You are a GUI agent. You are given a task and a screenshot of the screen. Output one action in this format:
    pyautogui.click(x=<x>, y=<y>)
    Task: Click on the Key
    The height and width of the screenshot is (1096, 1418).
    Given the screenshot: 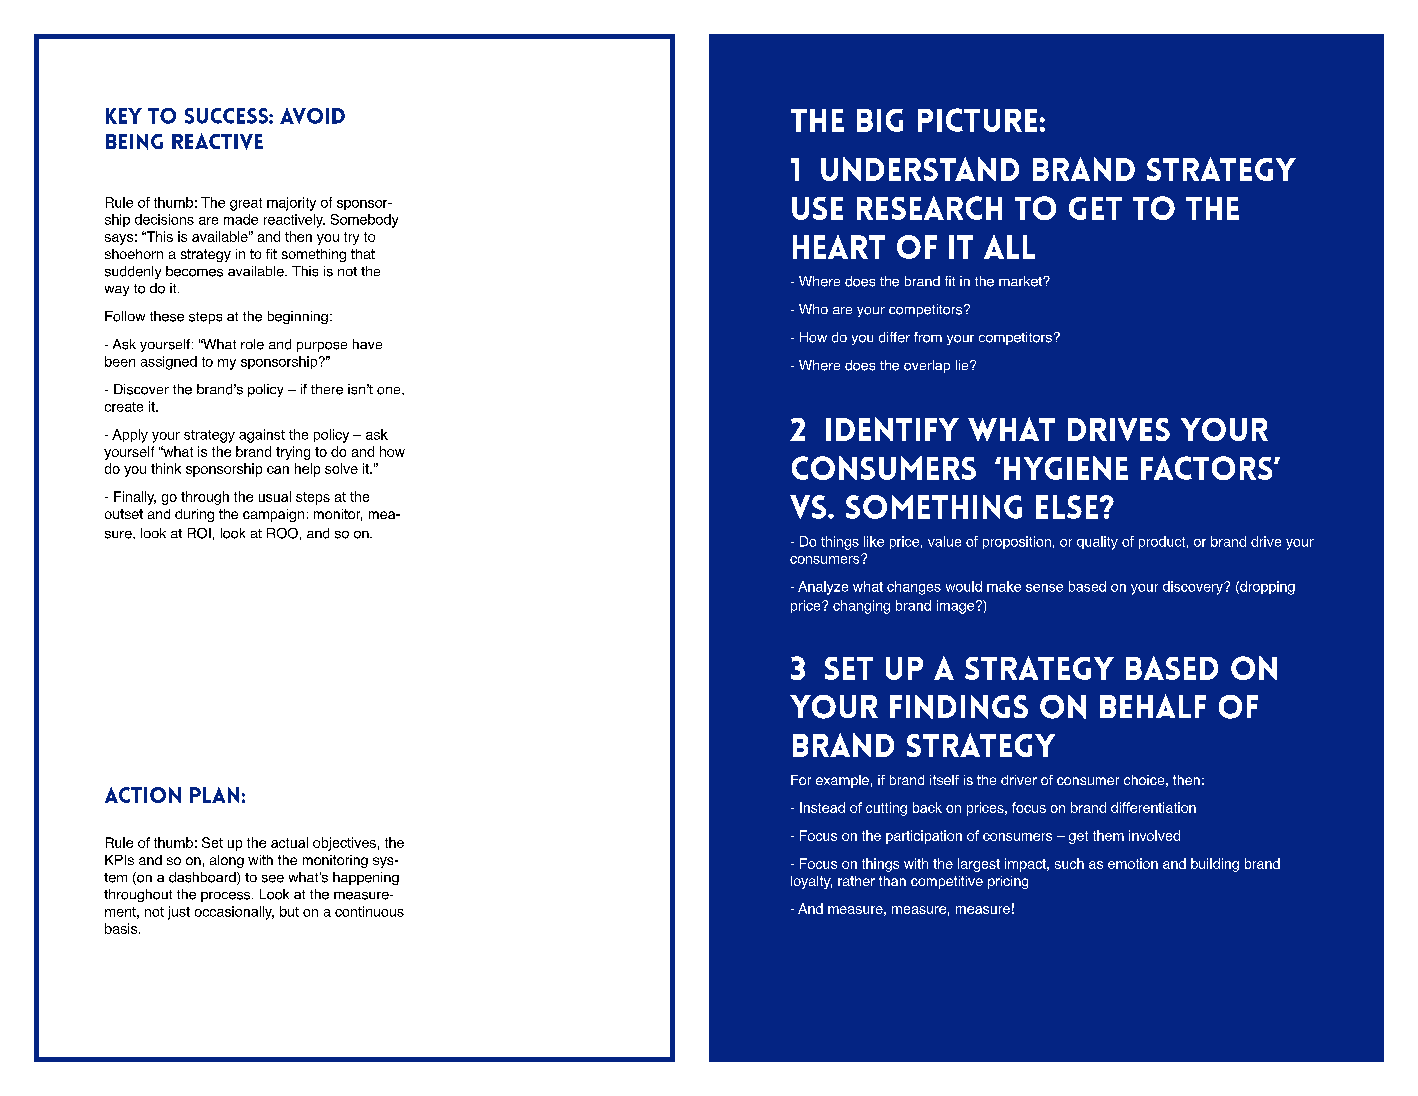 What is the action you would take?
    pyautogui.click(x=124, y=116)
